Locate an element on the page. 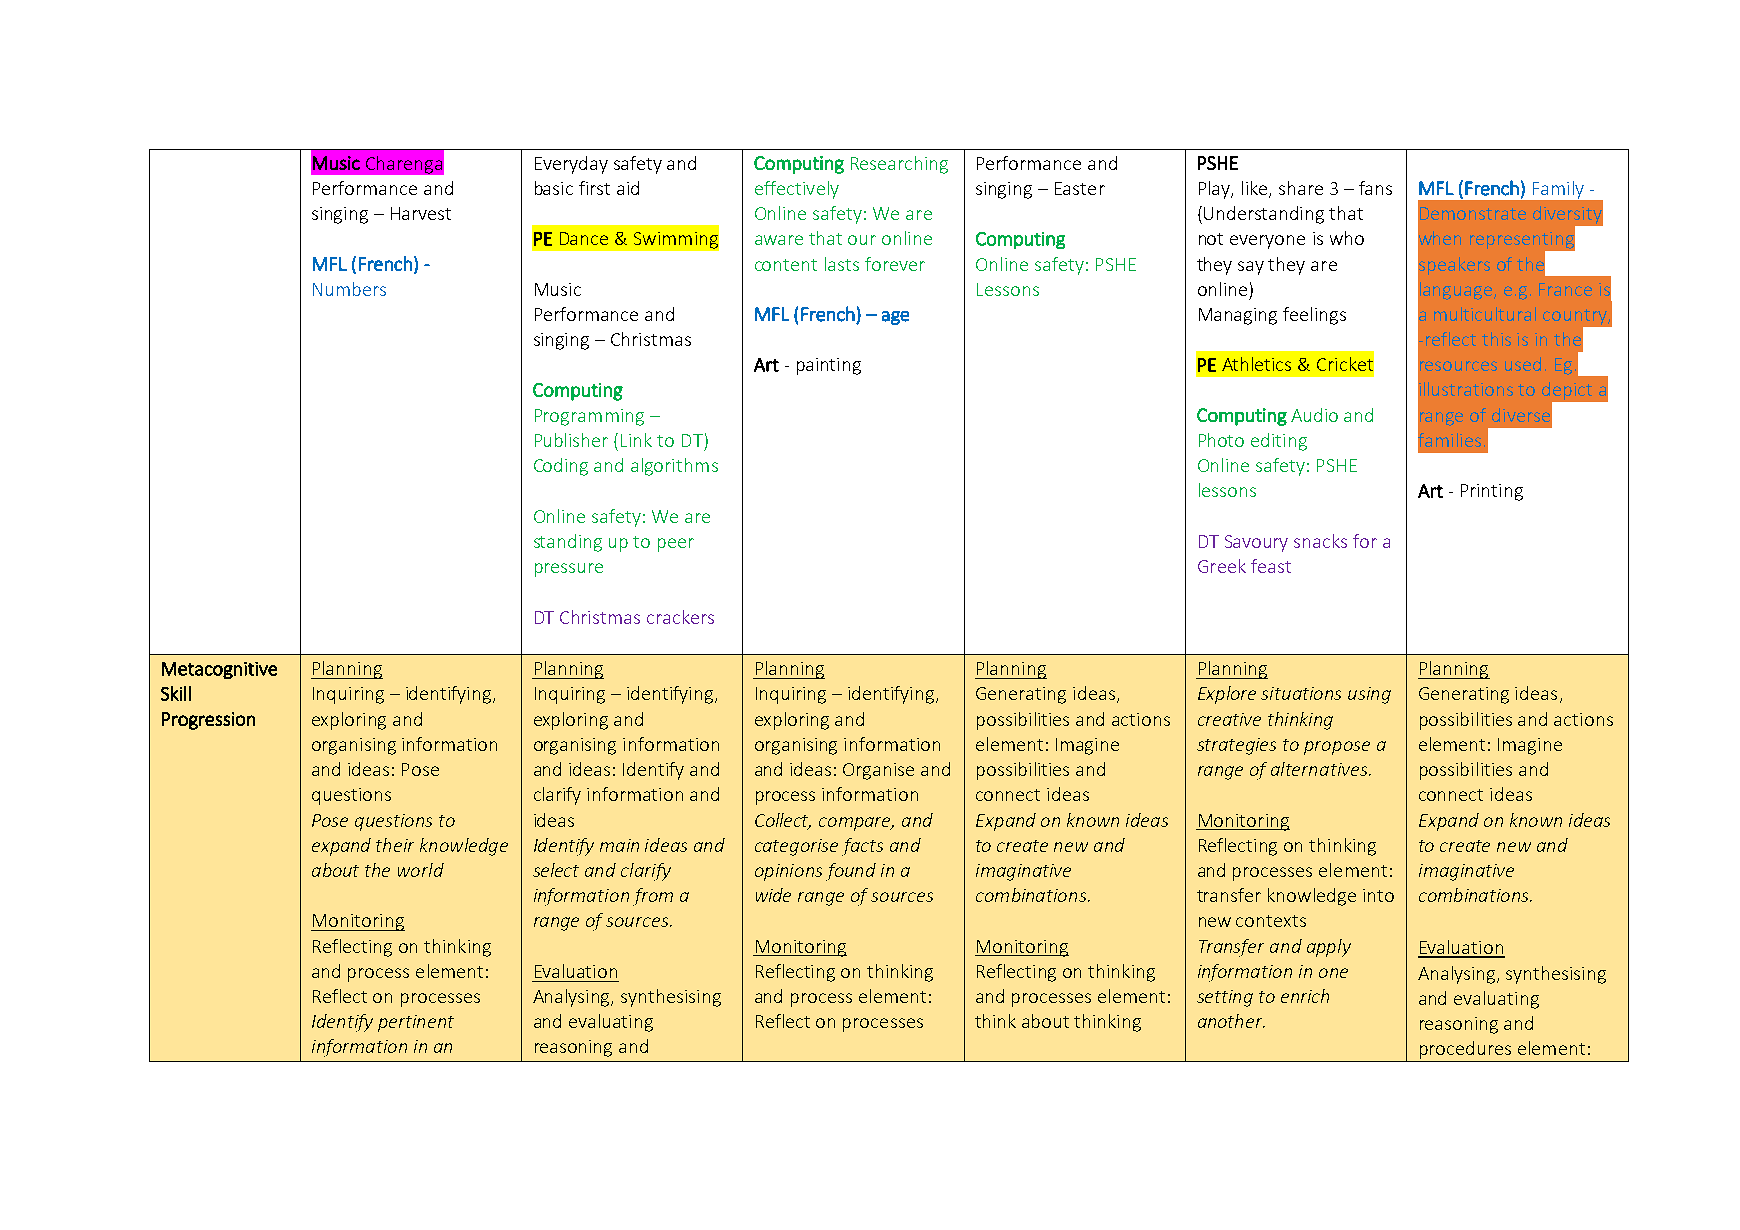  their is located at coordinates (395, 845).
